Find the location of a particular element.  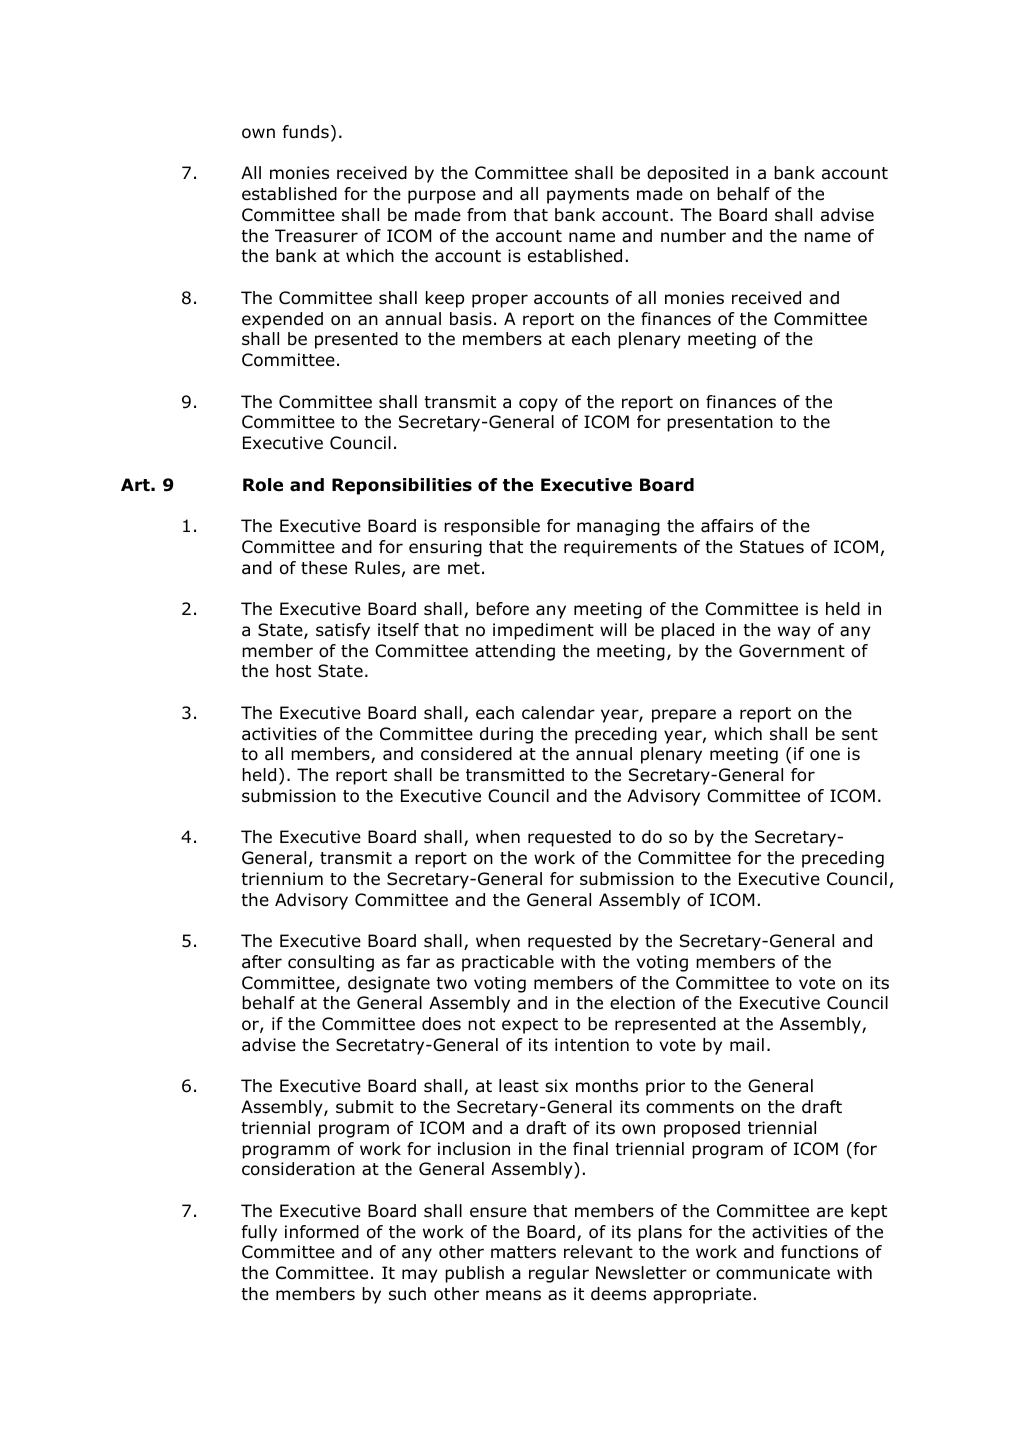

regular is located at coordinates (559, 1274).
